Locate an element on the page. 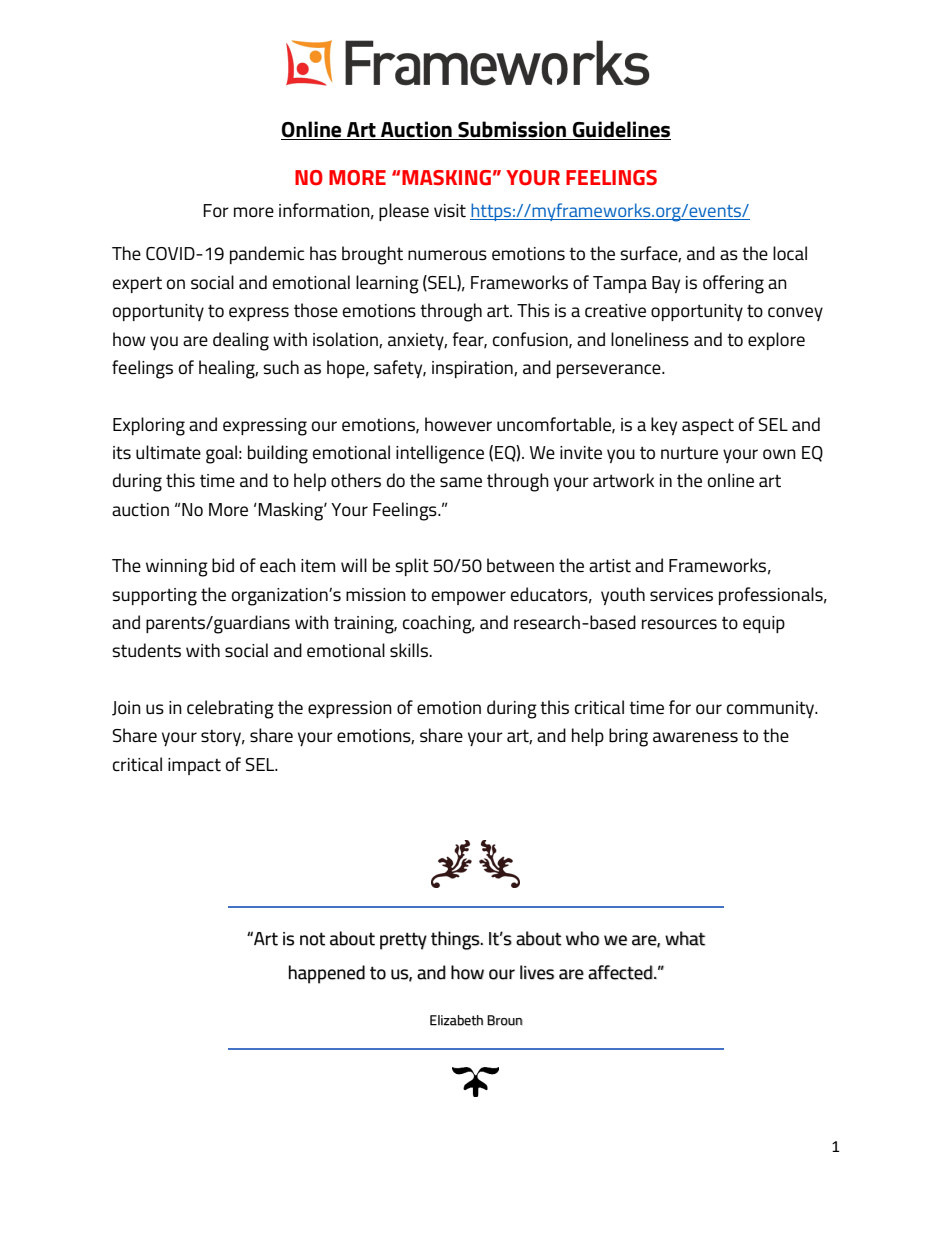 The height and width of the document is (1233, 952). empower is located at coordinates (469, 598).
